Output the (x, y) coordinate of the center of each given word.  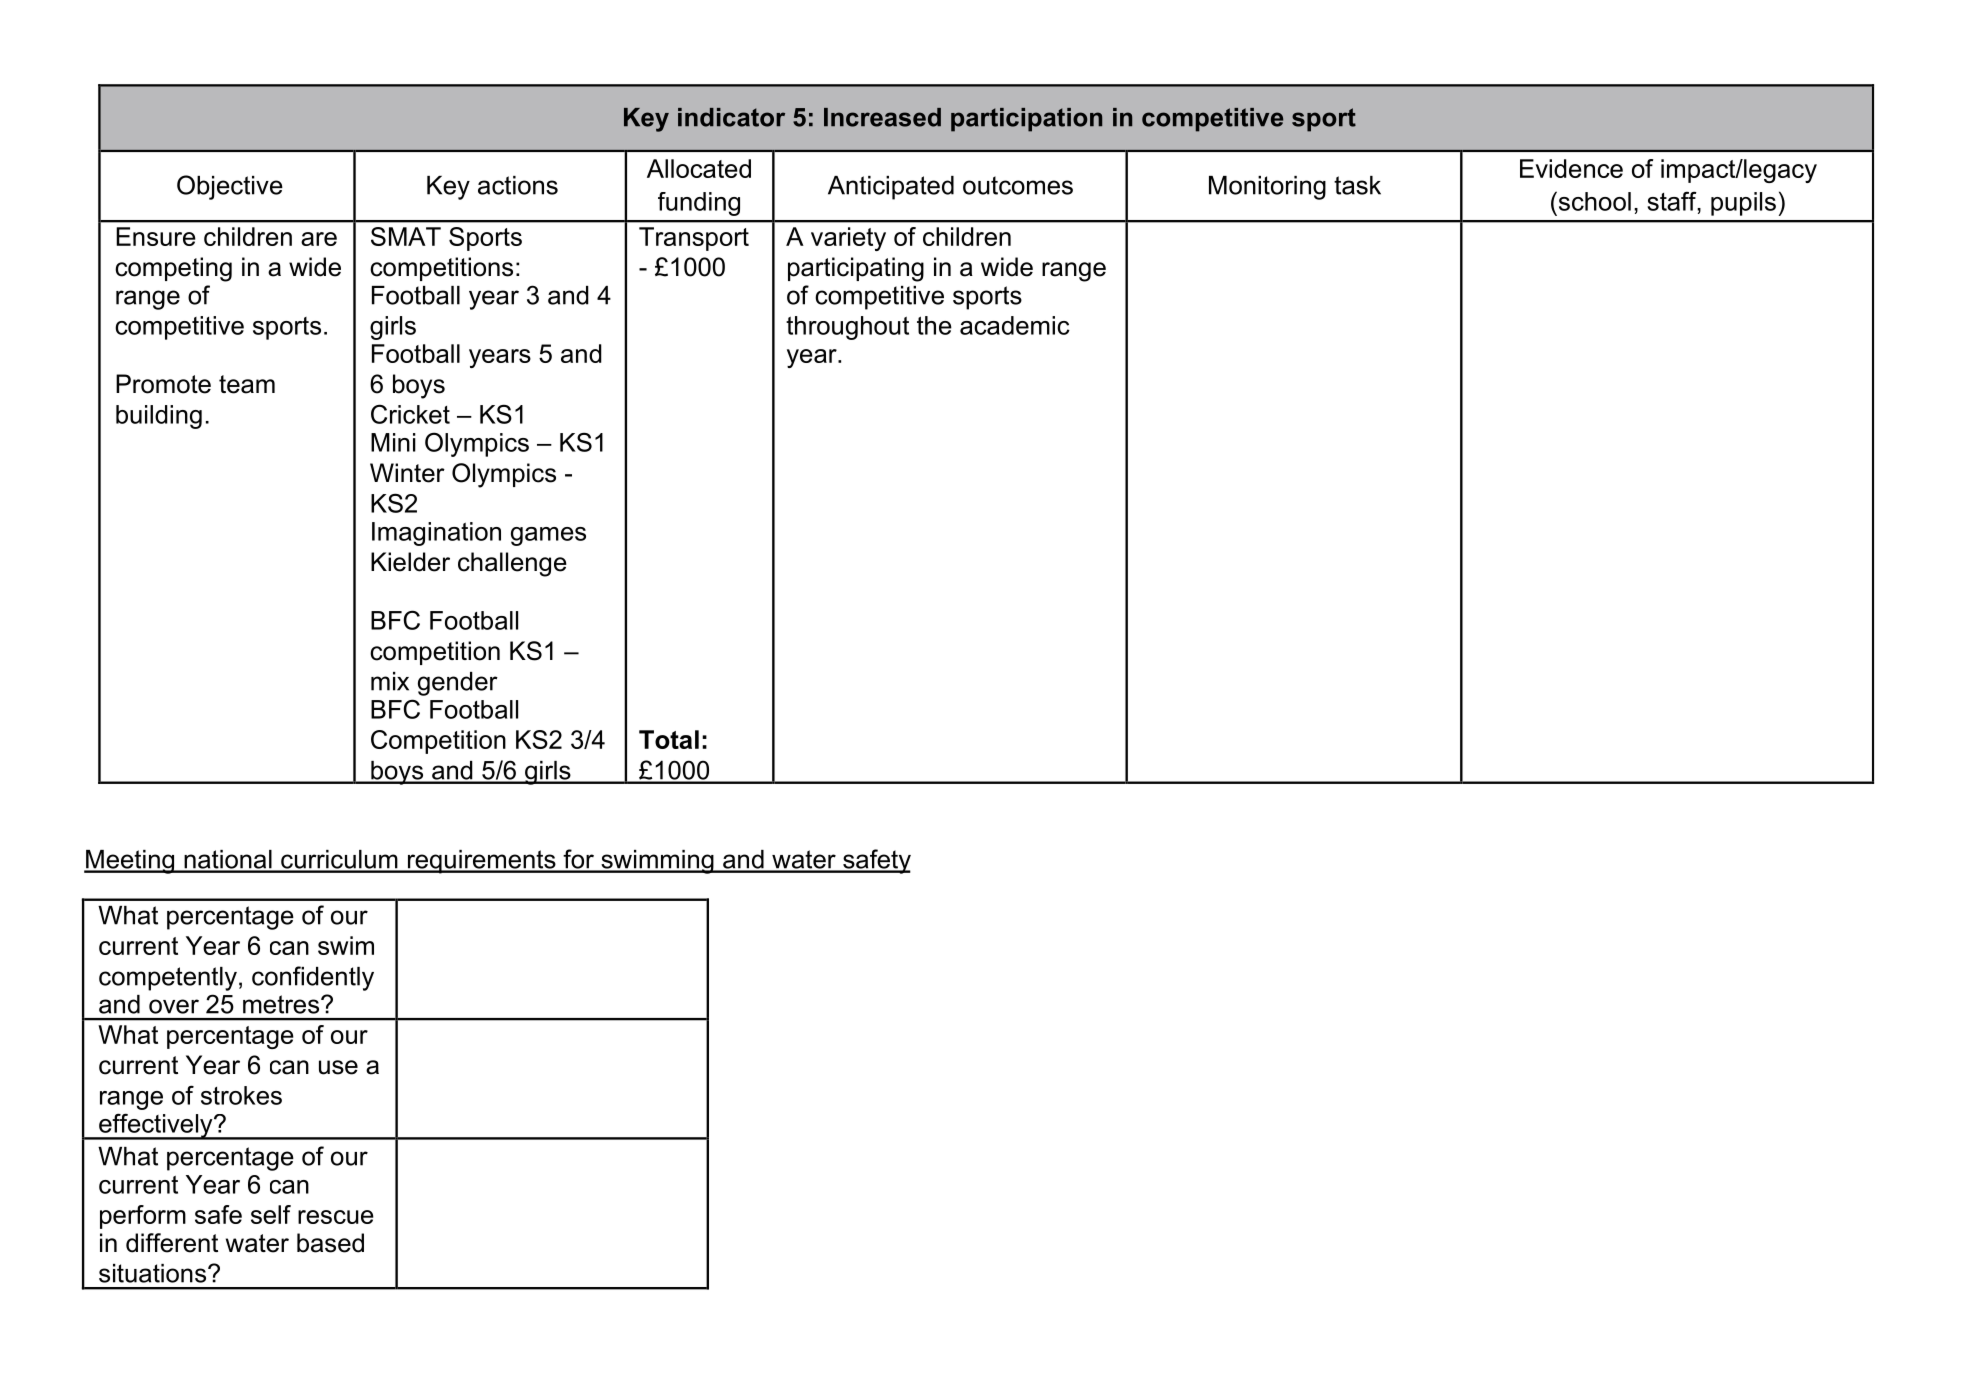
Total (669, 739)
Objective (230, 187)
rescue (336, 1217)
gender (458, 684)
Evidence (1571, 168)
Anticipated (891, 188)
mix (390, 681)
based (330, 1243)
